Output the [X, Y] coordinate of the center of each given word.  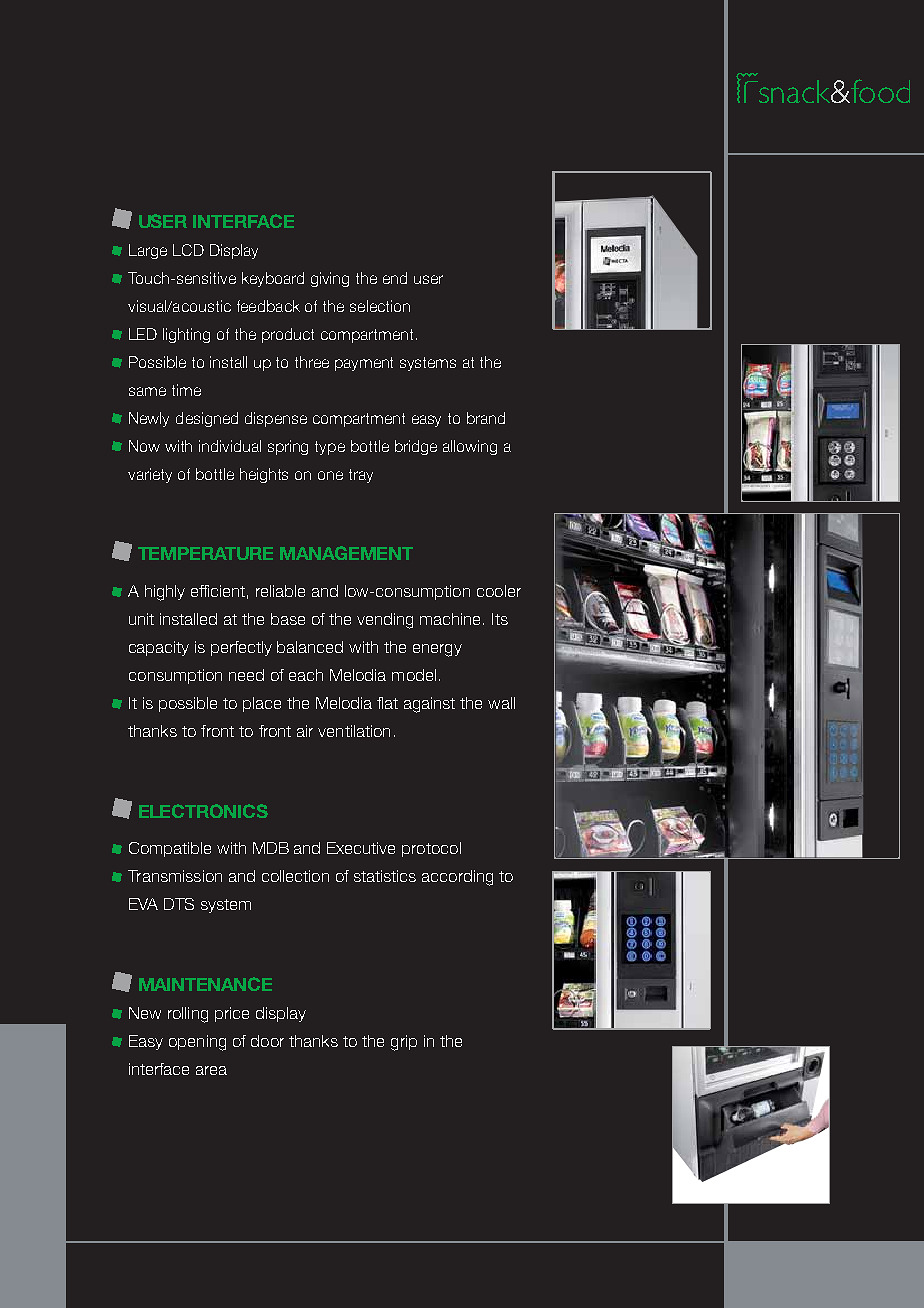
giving [330, 279]
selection [380, 306]
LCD [188, 250]
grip [404, 1043]
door [267, 1041]
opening [197, 1043]
